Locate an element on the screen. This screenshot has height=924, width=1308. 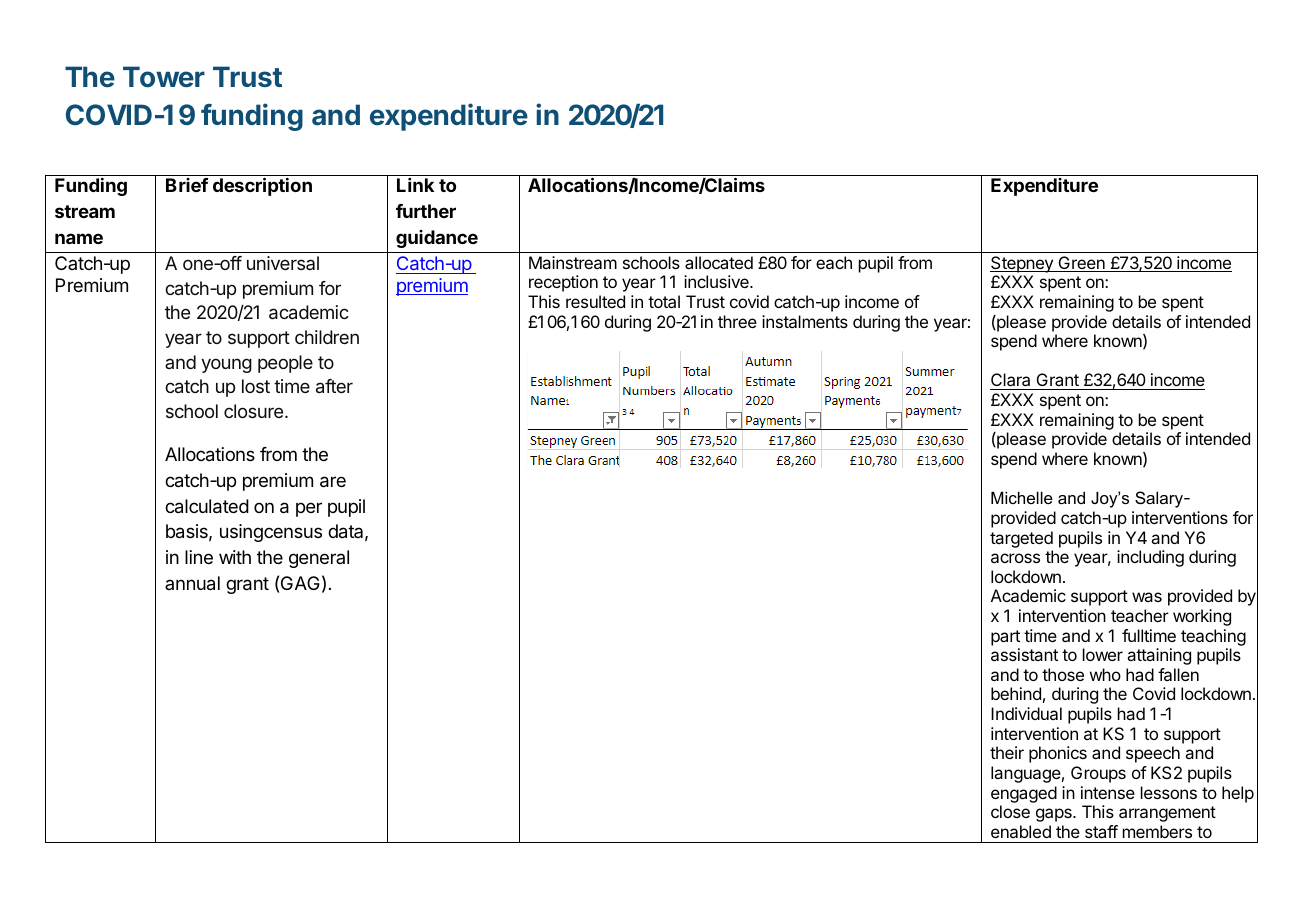
with is located at coordinates (235, 557).
